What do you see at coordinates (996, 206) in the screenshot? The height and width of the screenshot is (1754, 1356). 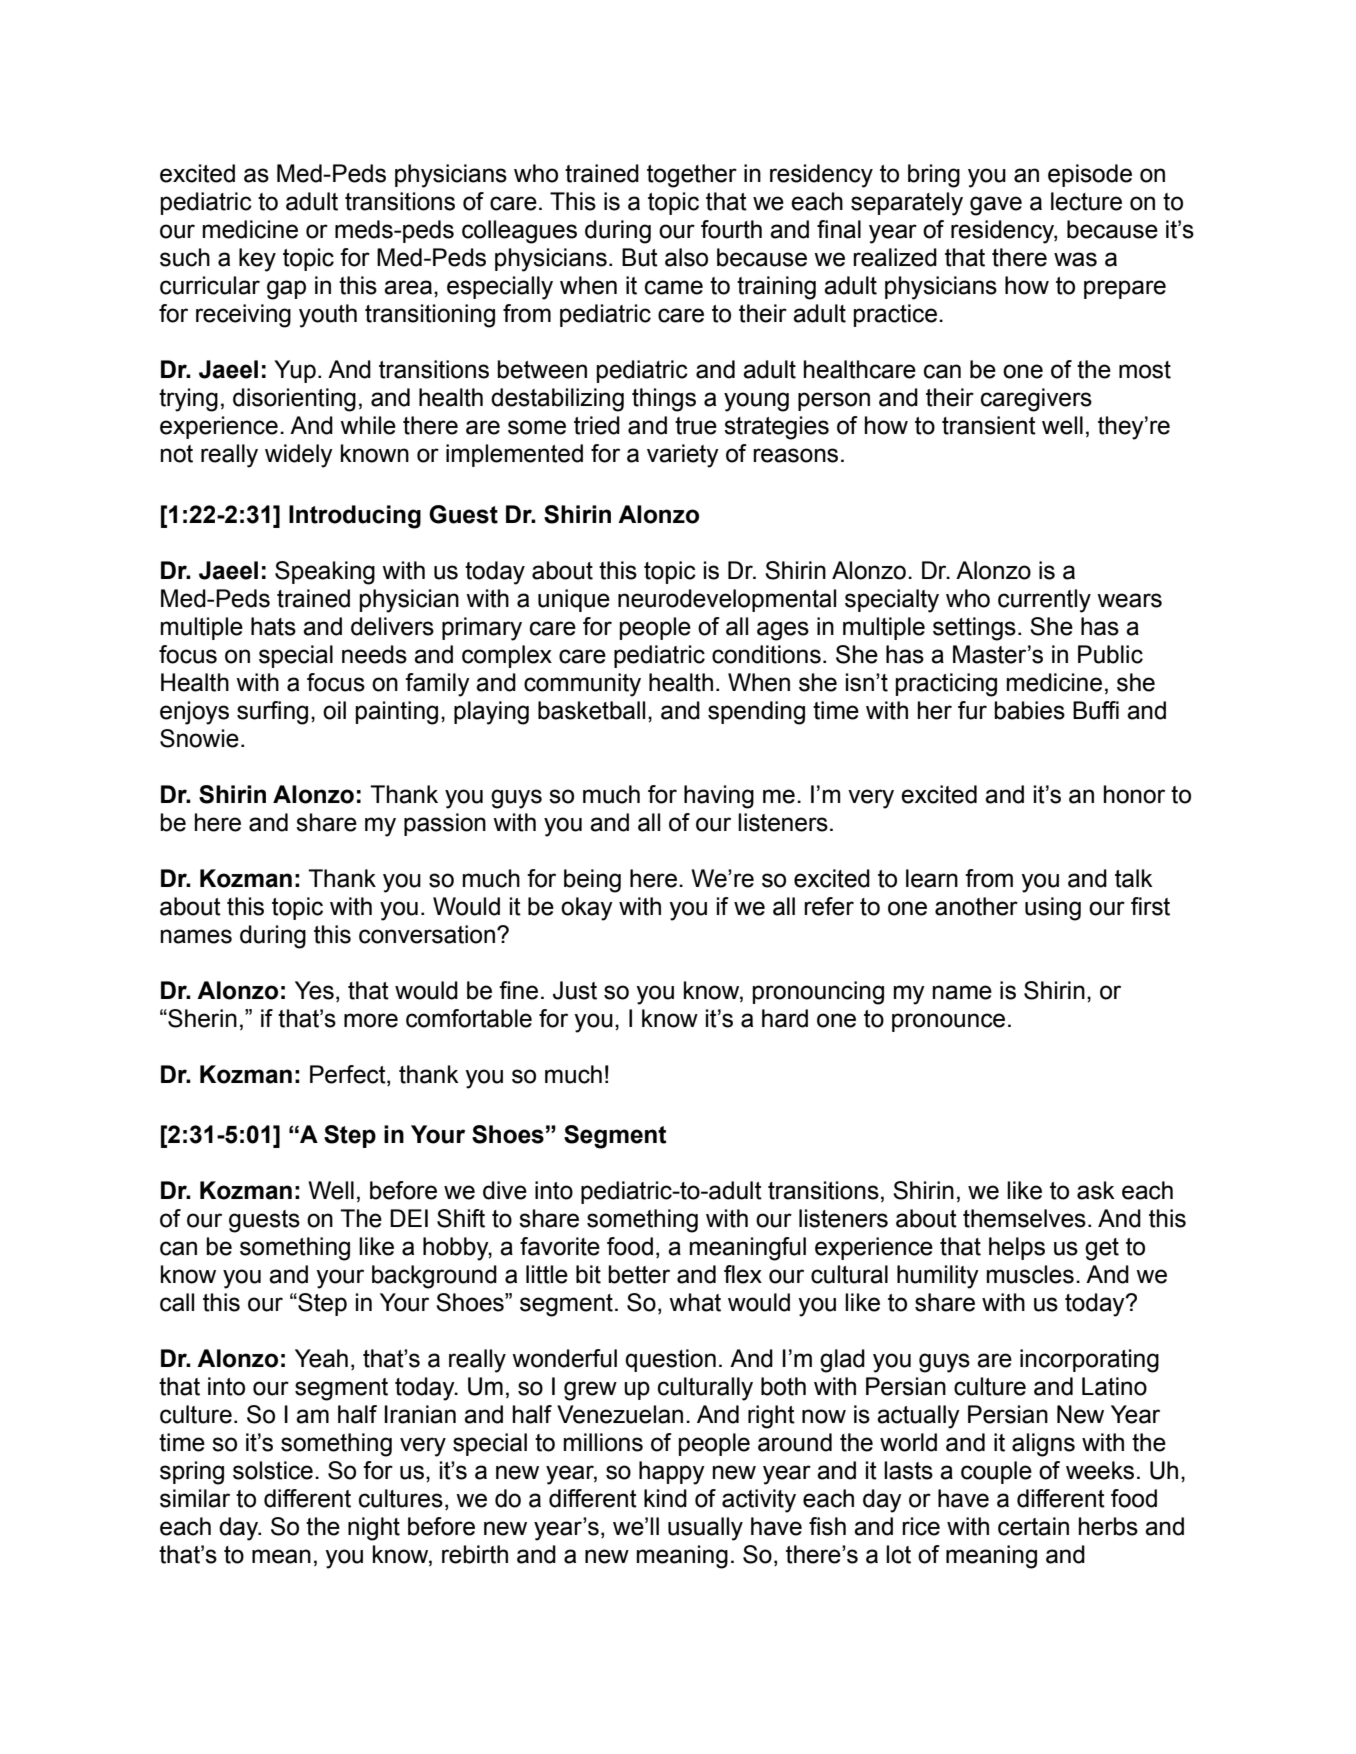 I see `gave` at bounding box center [996, 206].
